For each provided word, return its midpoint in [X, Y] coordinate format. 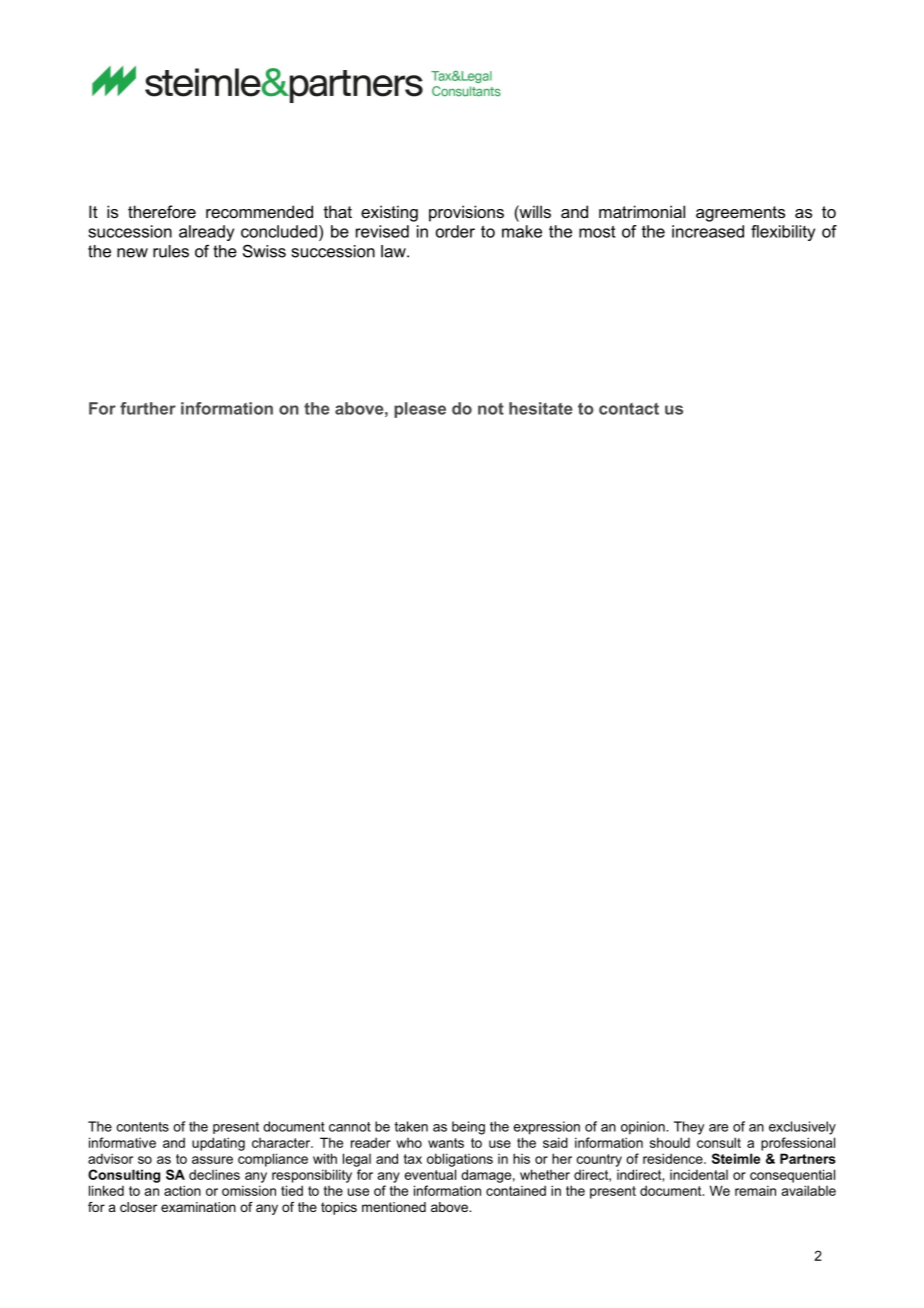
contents [143, 1127]
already [206, 233]
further [148, 408]
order [455, 231]
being [468, 1128]
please [420, 410]
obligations [460, 1160]
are [718, 1128]
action [182, 1190]
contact [629, 409]
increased [708, 231]
